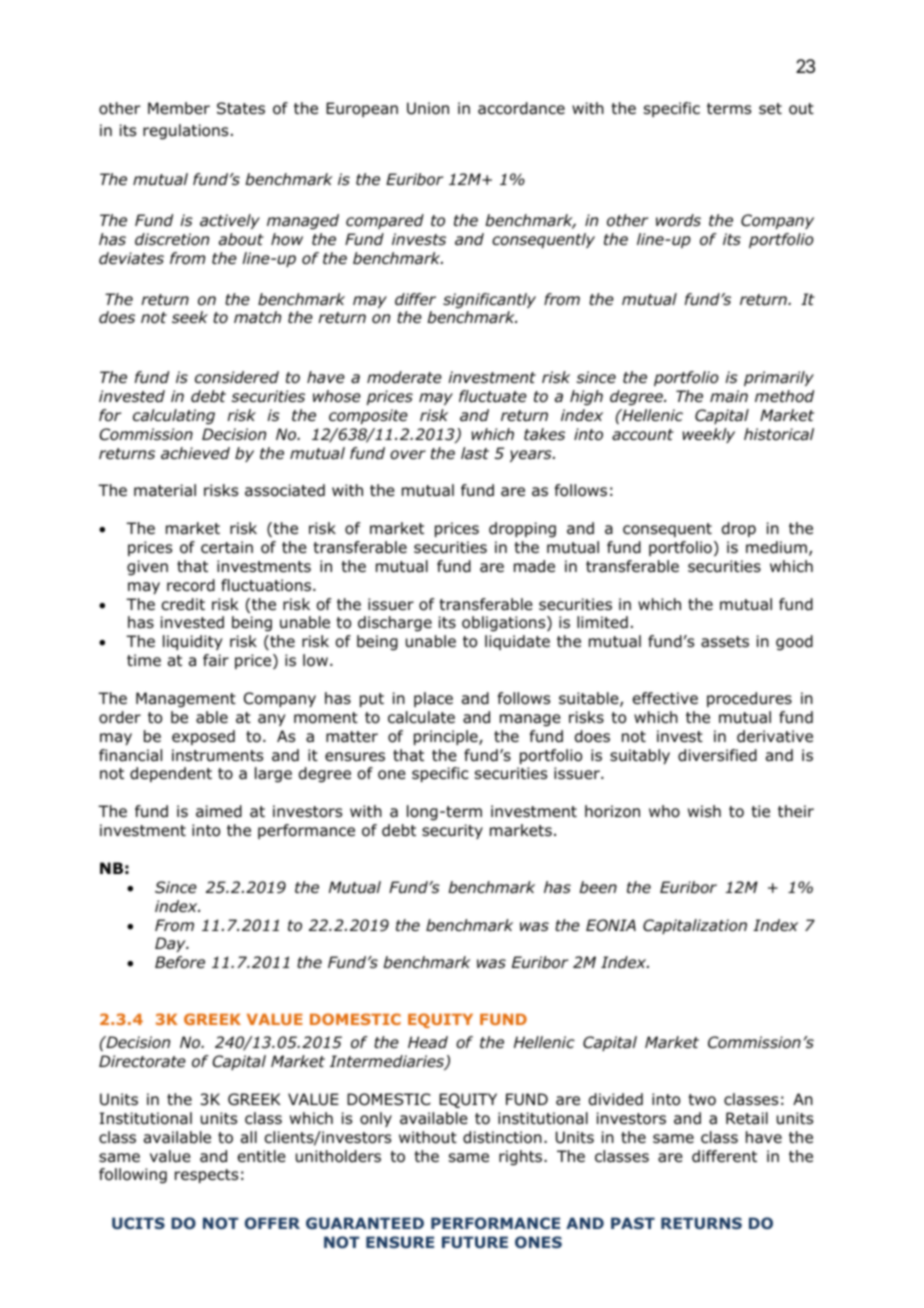 This document has width=924, height=1308. Describe the element at coordinates (633, 1223) in the document. I see `PAST` at that location.
